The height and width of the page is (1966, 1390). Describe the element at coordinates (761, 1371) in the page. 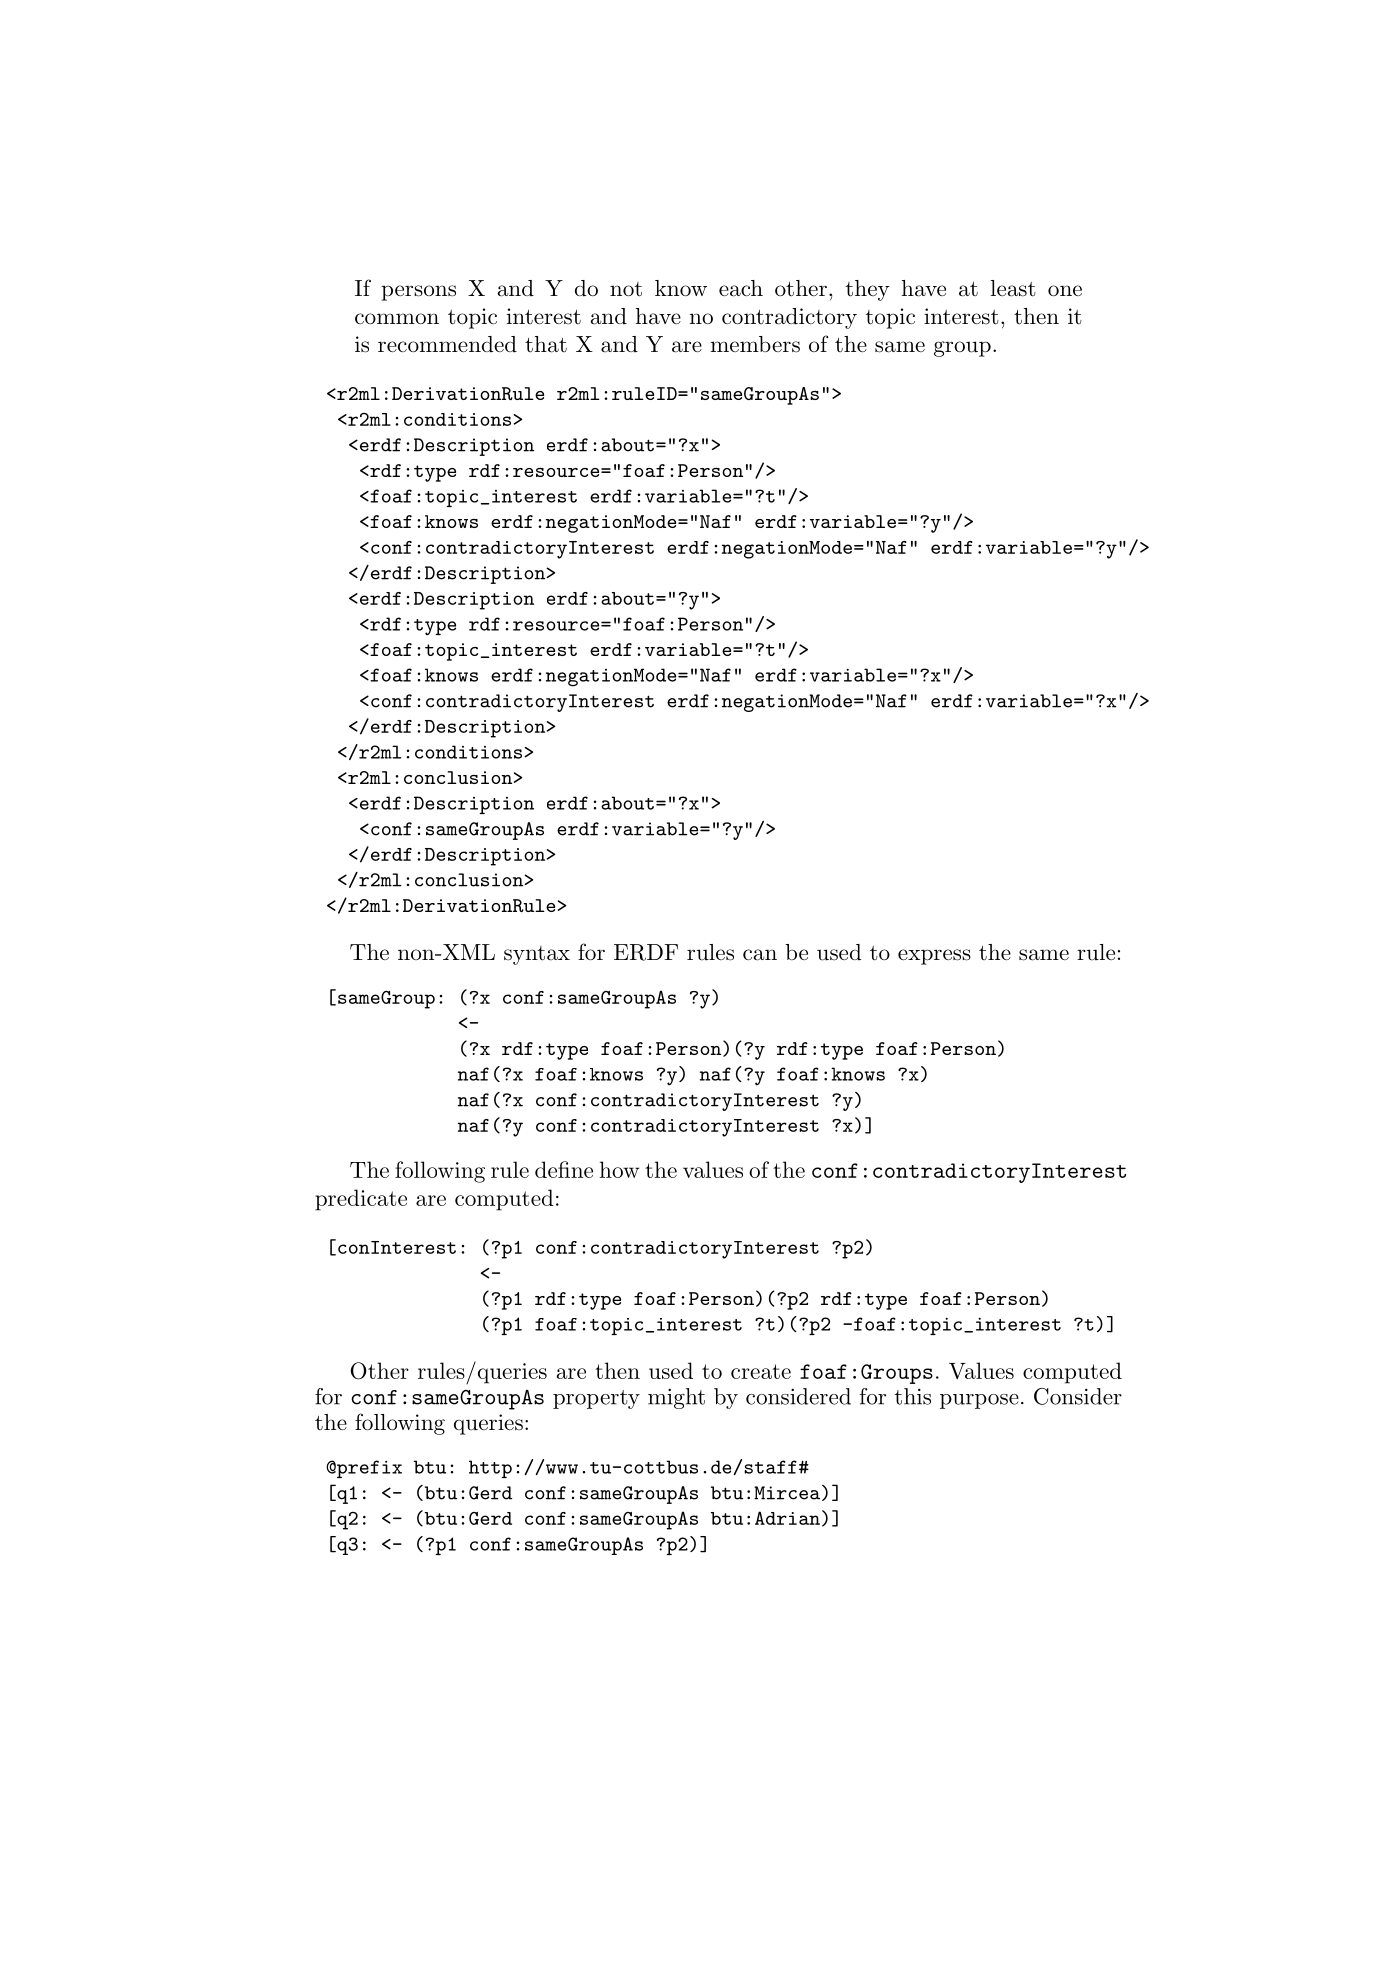

I see `create` at that location.
